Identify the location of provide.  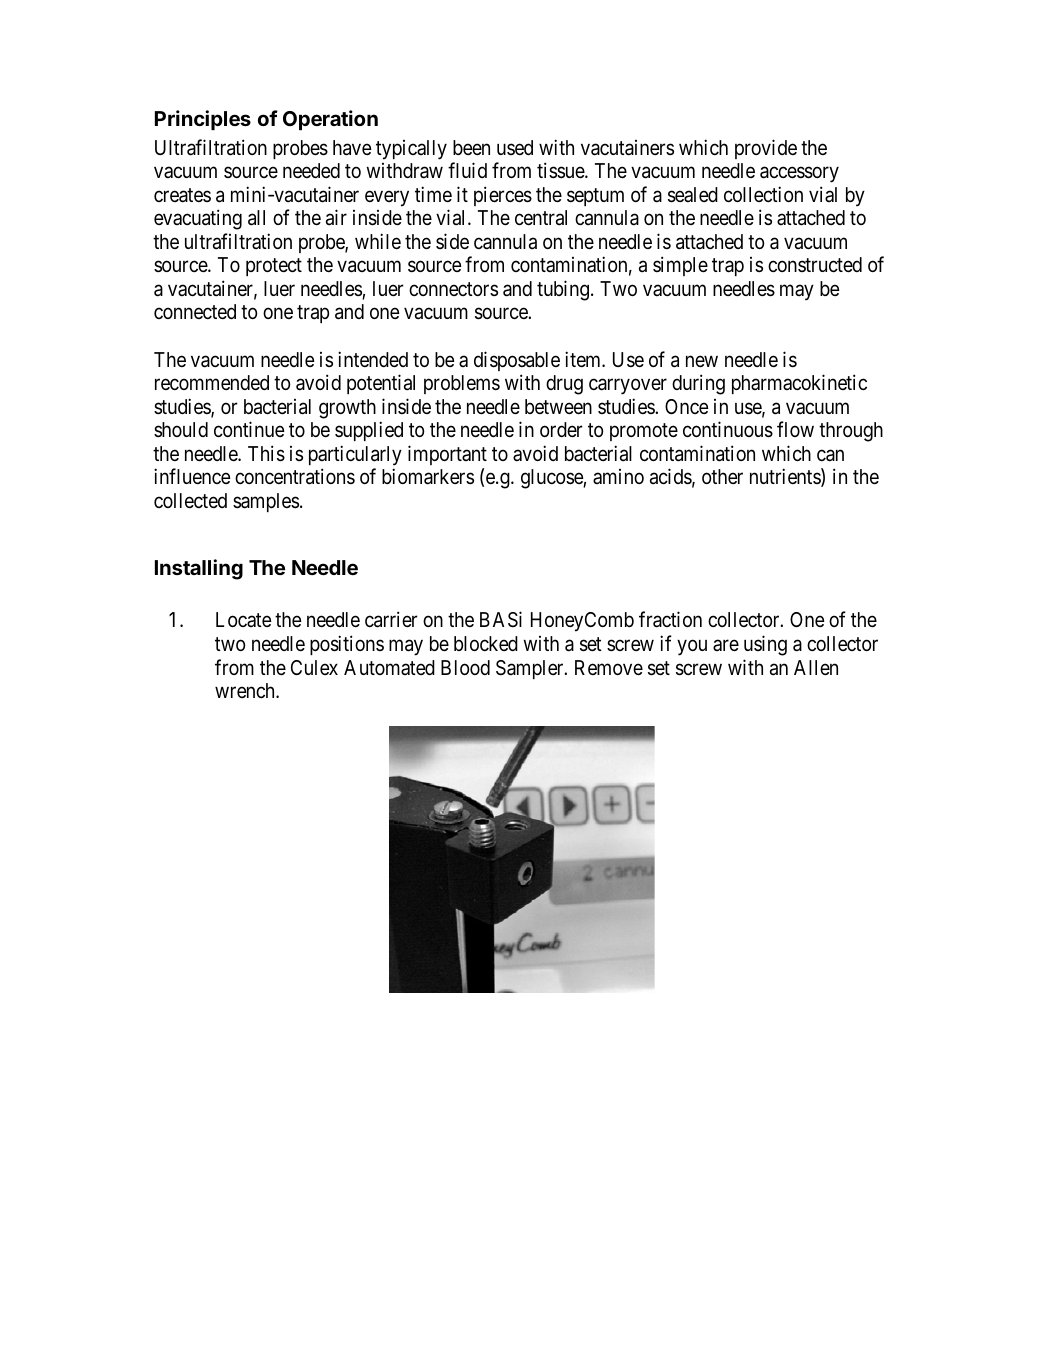
(766, 149).
